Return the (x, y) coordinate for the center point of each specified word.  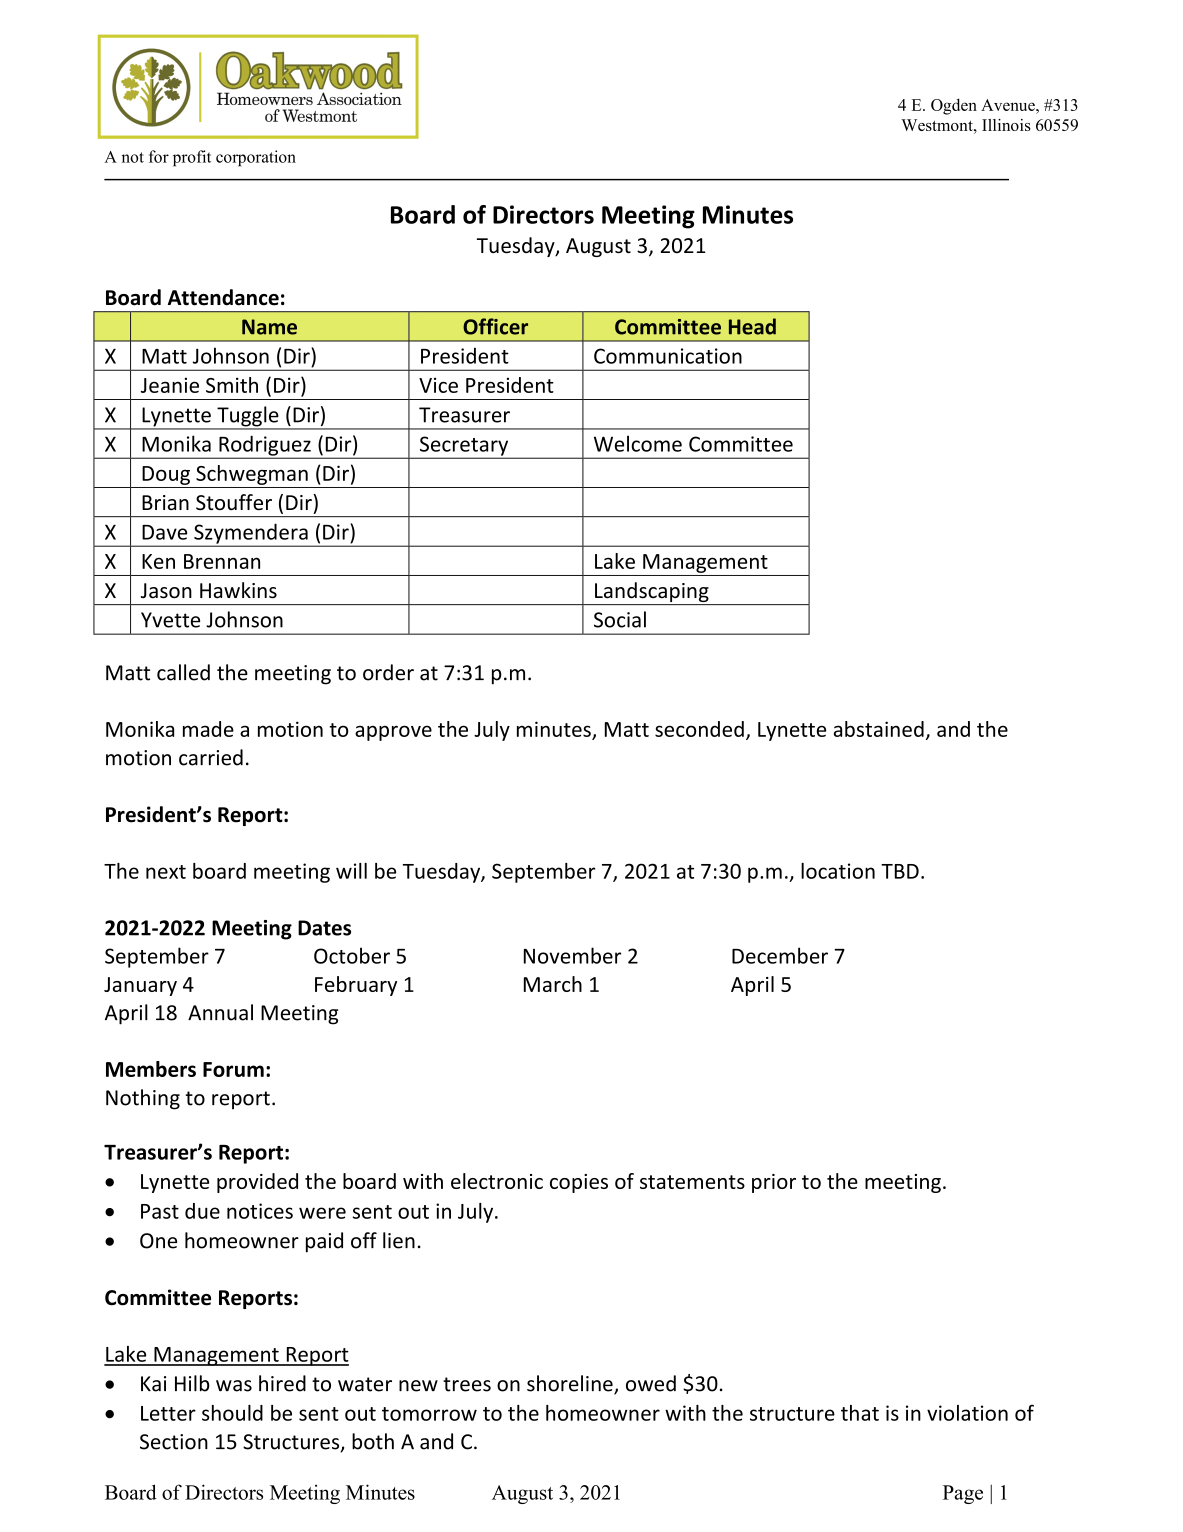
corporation (256, 158)
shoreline (571, 1384)
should (232, 1413)
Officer (495, 326)
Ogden (954, 106)
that (860, 1413)
